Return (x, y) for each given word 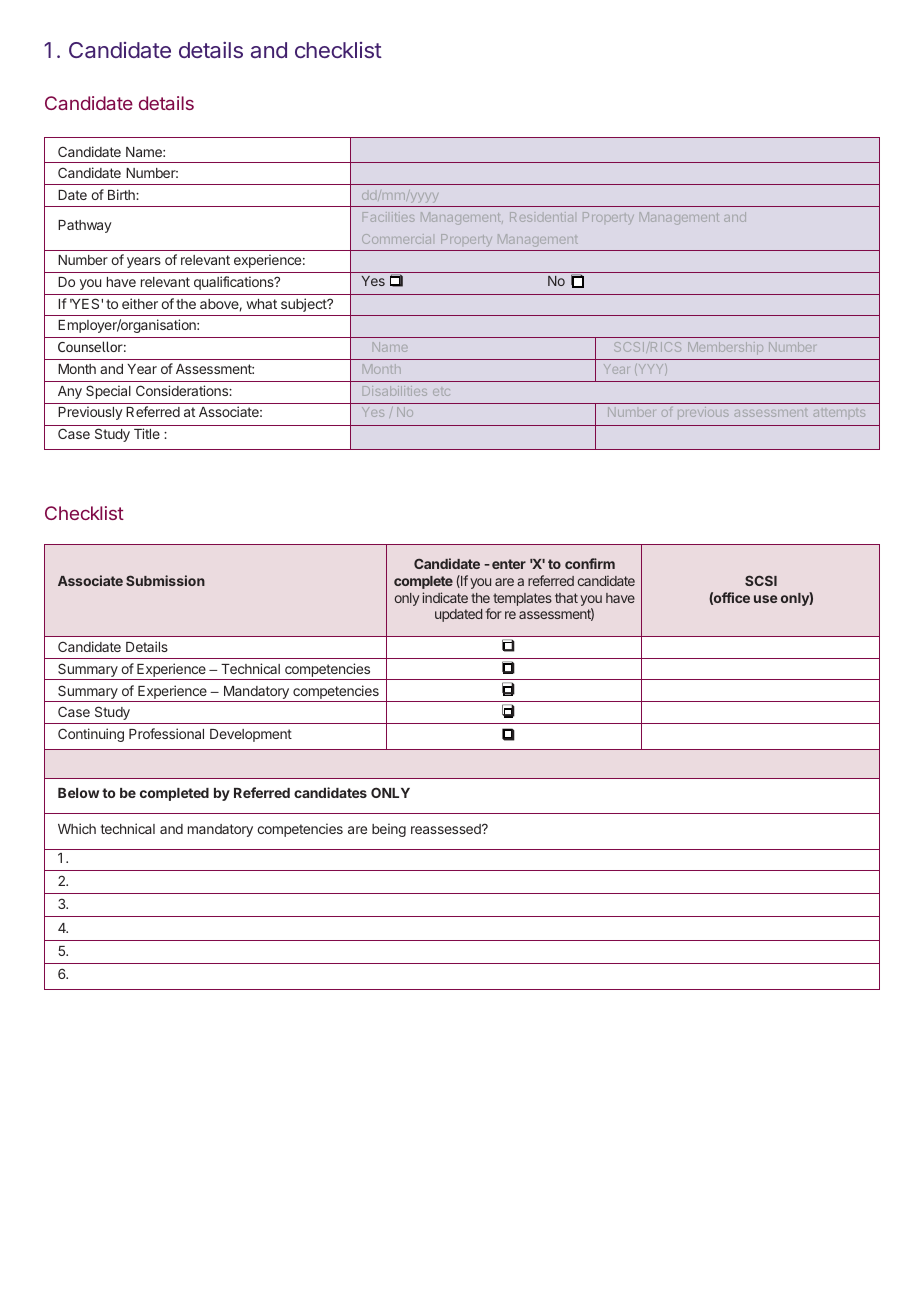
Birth (122, 194)
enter (509, 564)
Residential (541, 217)
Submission (165, 580)
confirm (590, 563)
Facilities (388, 217)
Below (78, 793)
